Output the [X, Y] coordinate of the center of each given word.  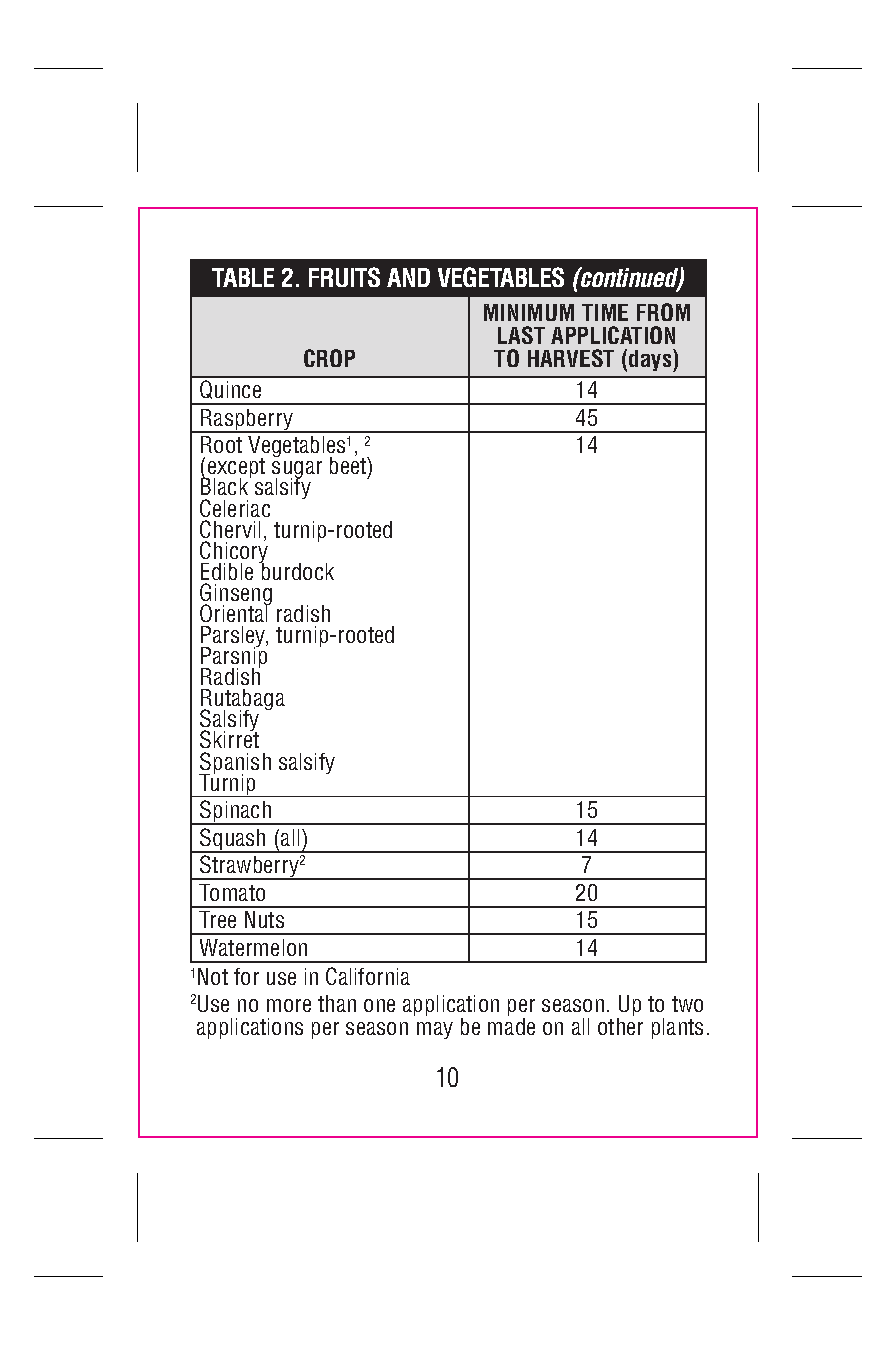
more [289, 1005]
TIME [605, 312]
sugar [297, 471]
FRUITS [344, 277]
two [687, 1004]
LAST [521, 335]
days [651, 360]
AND [408, 277]
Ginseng [236, 595]
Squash [233, 840]
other [620, 1026]
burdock [297, 570]
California [368, 976]
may [435, 1030]
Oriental [235, 612]
